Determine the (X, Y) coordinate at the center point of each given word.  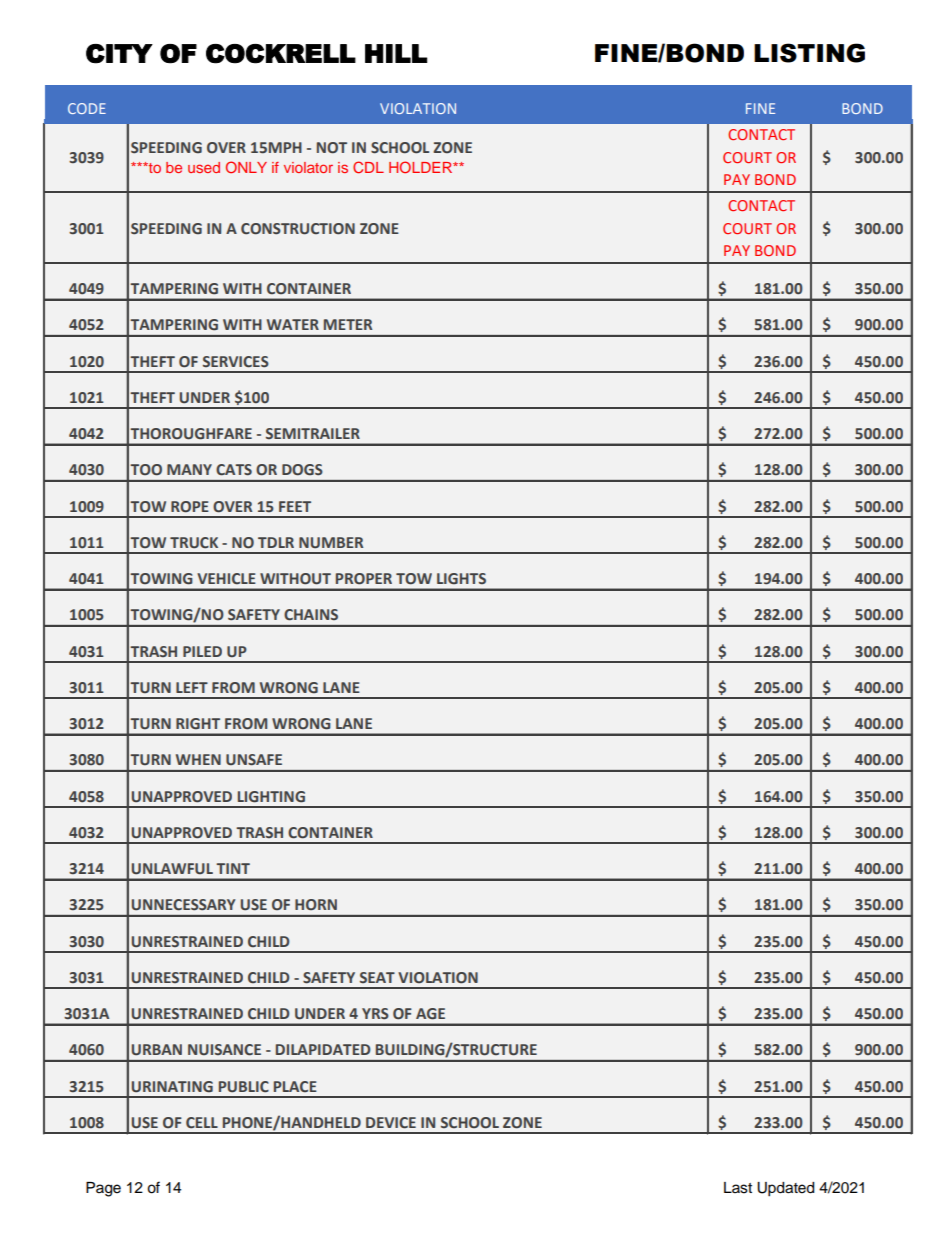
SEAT (377, 977)
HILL (396, 53)
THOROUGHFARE (191, 434)
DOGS (302, 470)
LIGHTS (461, 579)
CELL (202, 1123)
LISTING (809, 53)
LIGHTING (271, 797)
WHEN (198, 759)
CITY (119, 54)
